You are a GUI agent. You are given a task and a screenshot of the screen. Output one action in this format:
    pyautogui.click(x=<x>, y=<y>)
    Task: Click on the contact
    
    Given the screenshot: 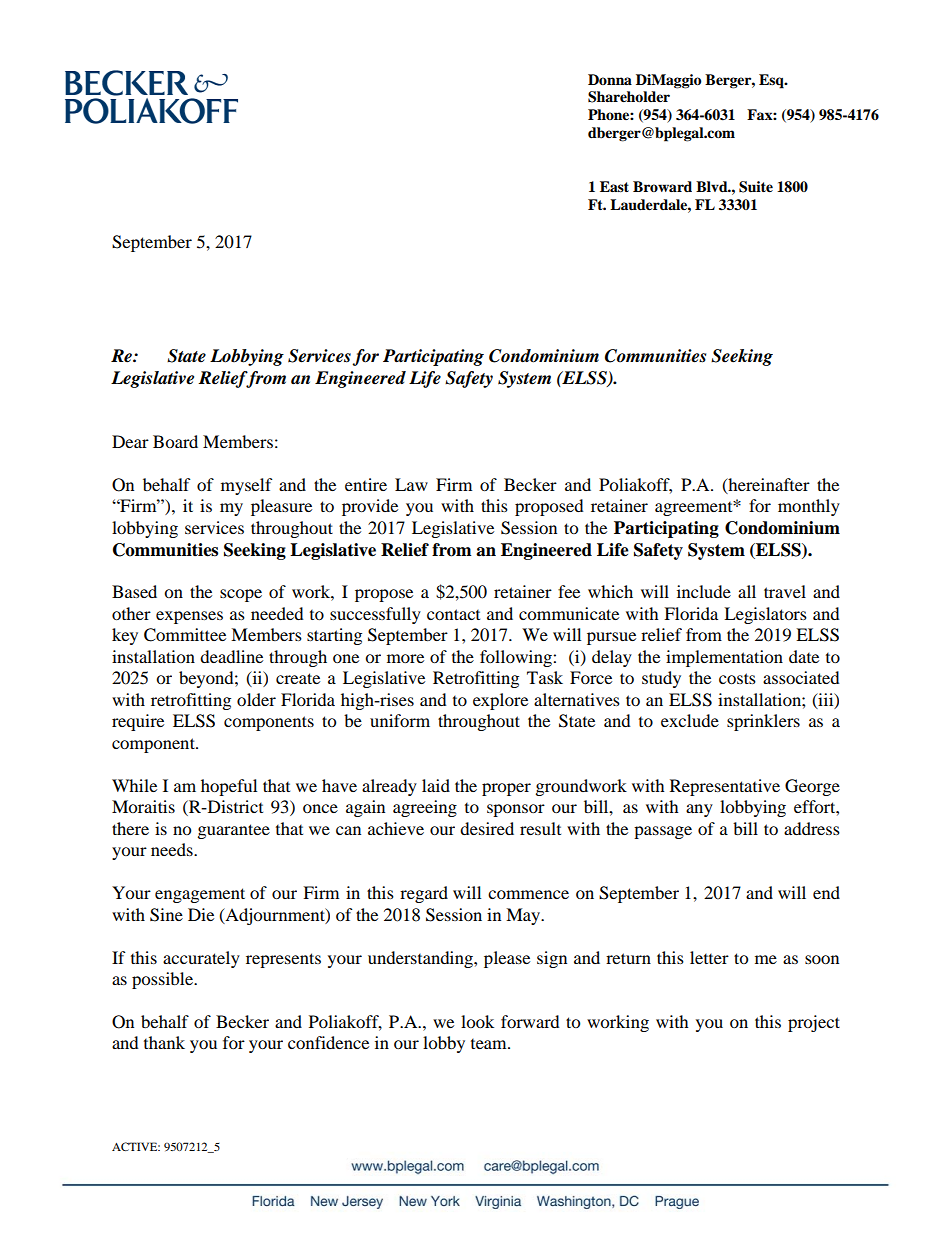 What is the action you would take?
    pyautogui.click(x=453, y=614)
